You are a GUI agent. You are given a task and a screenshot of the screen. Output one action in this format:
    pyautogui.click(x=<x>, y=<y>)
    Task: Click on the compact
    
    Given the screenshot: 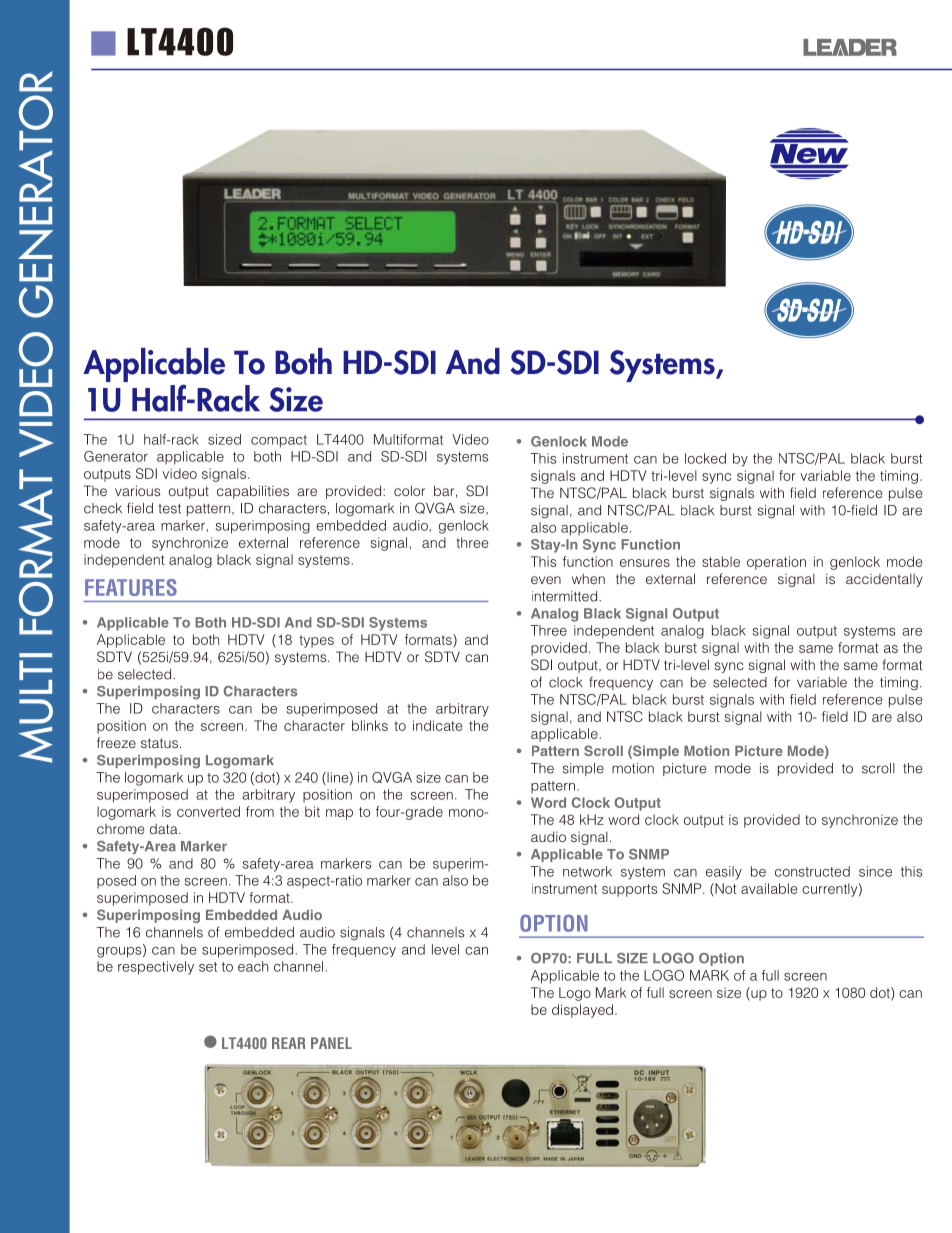 What is the action you would take?
    pyautogui.click(x=279, y=441)
